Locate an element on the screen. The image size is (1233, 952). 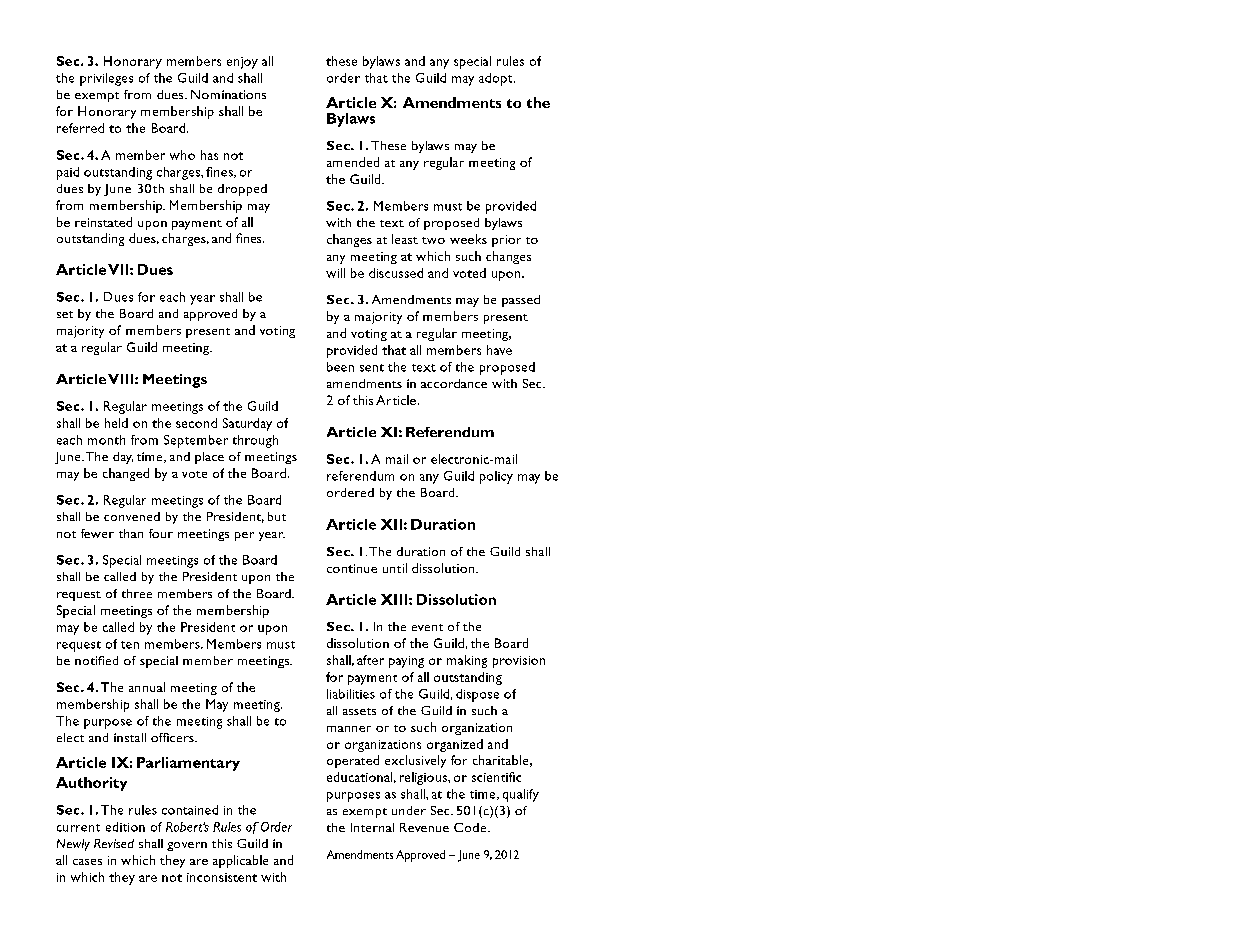
through is located at coordinates (255, 441).
